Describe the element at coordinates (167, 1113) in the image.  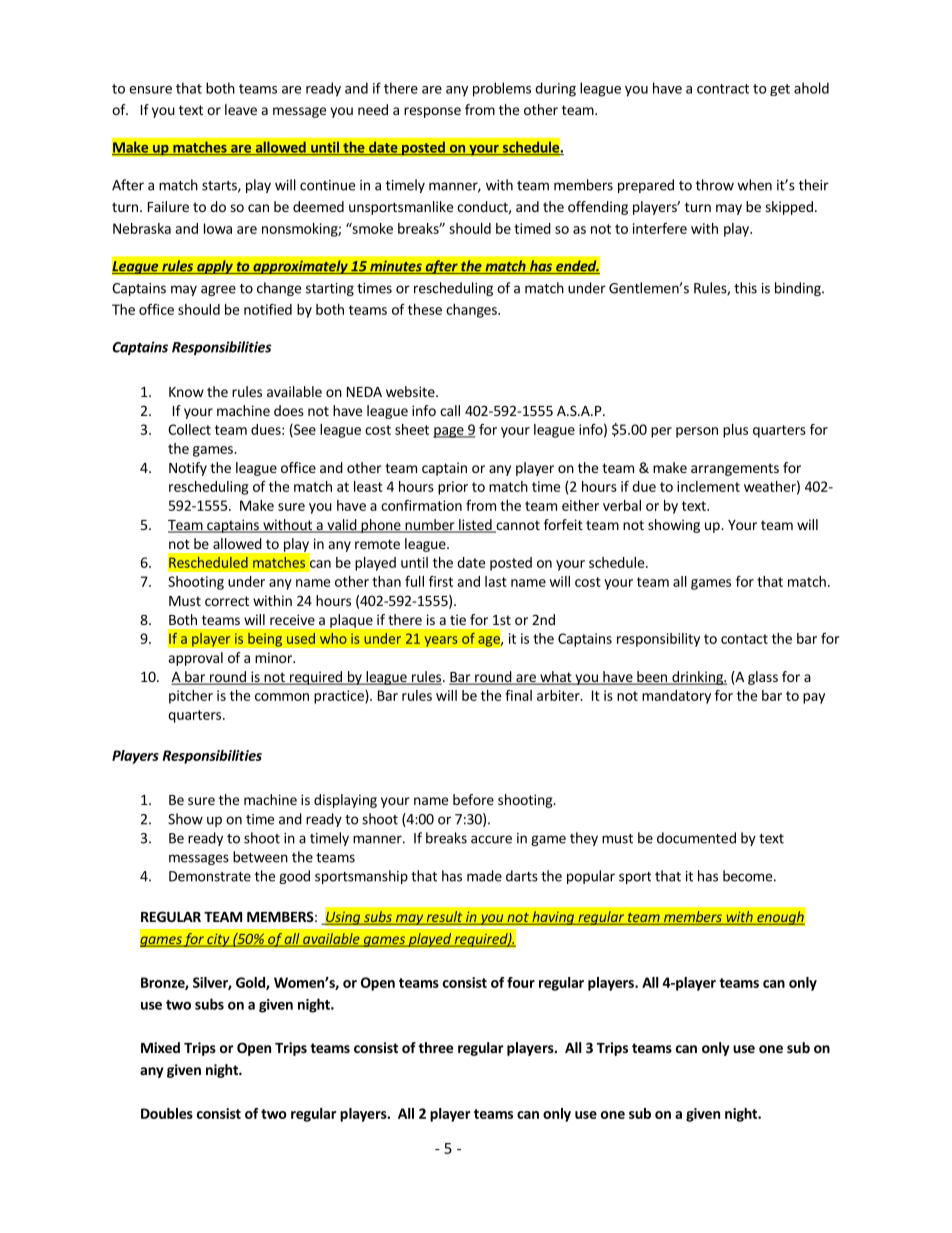
I see `Doubles` at that location.
